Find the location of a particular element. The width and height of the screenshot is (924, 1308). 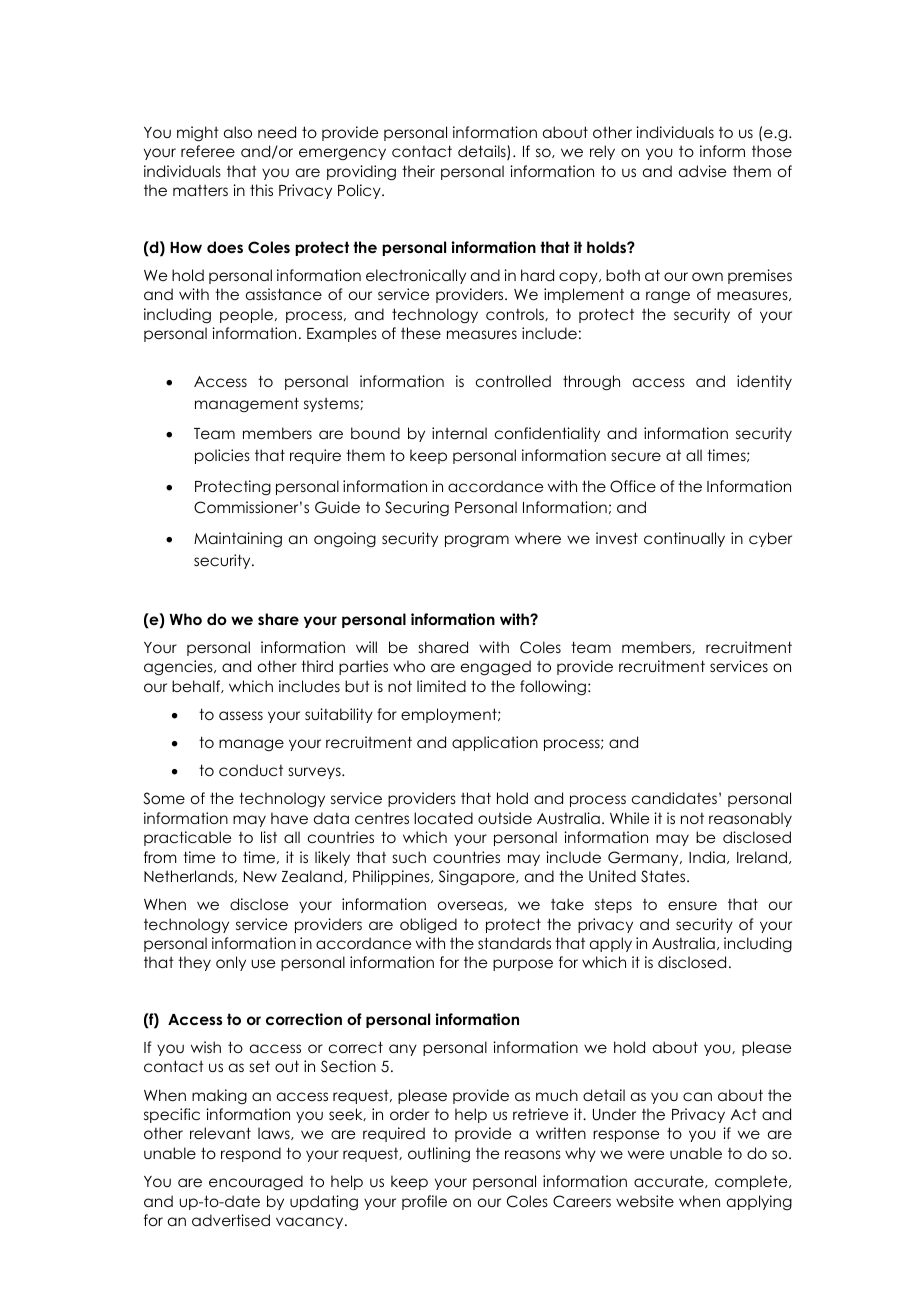

referee is located at coordinates (208, 151).
